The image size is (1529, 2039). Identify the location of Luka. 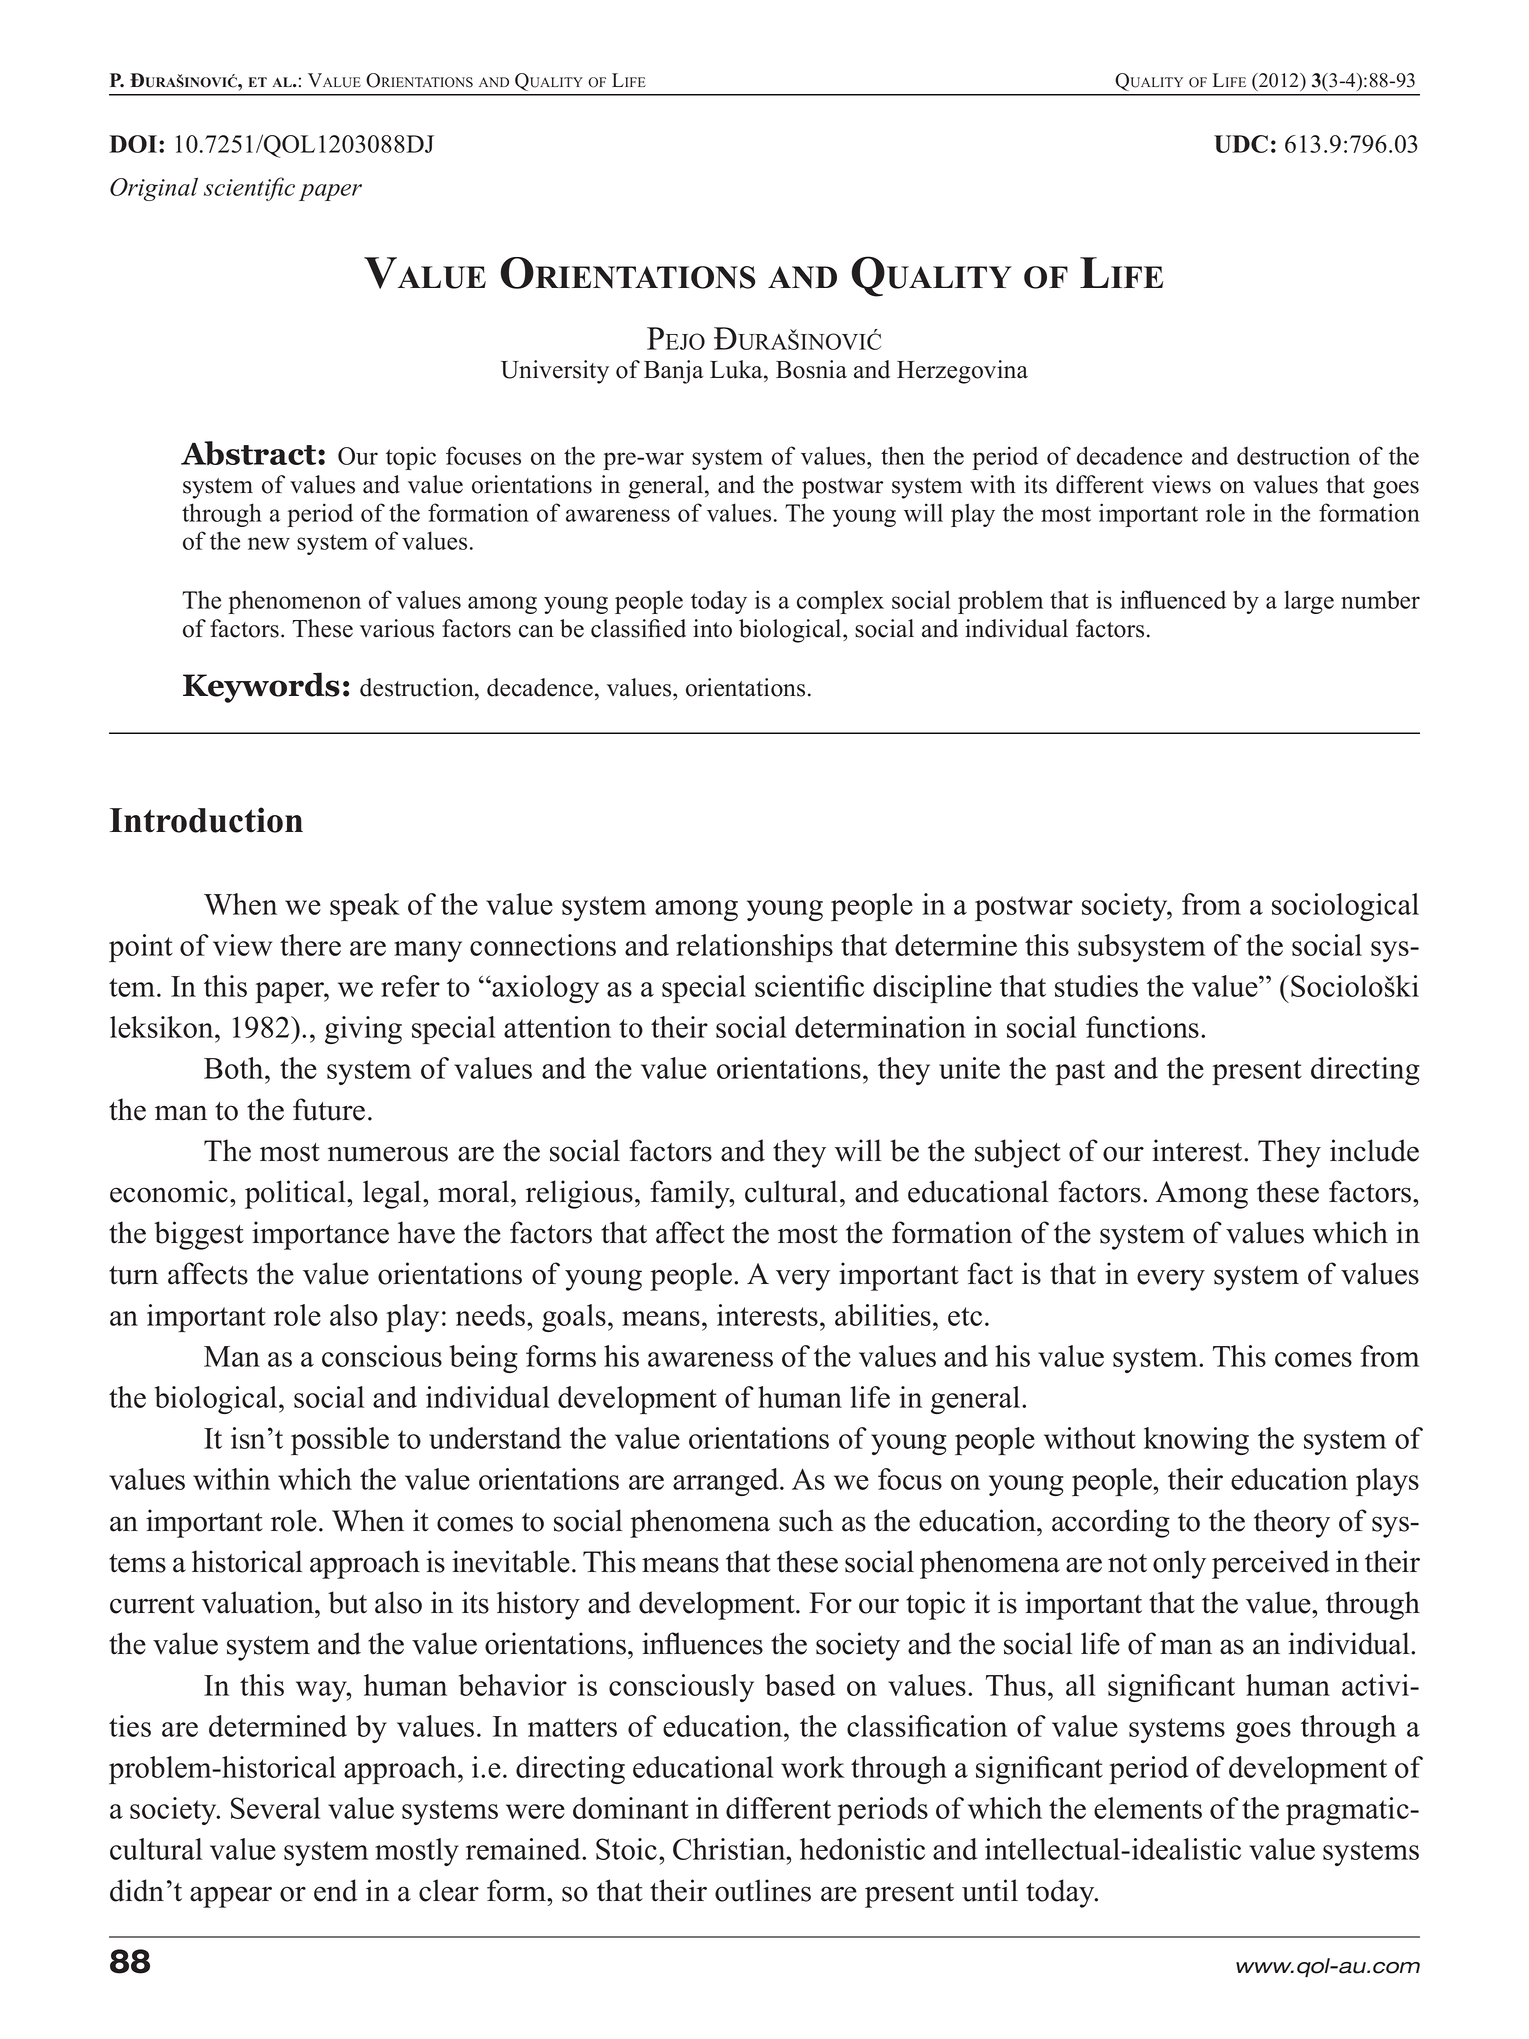
(737, 369).
